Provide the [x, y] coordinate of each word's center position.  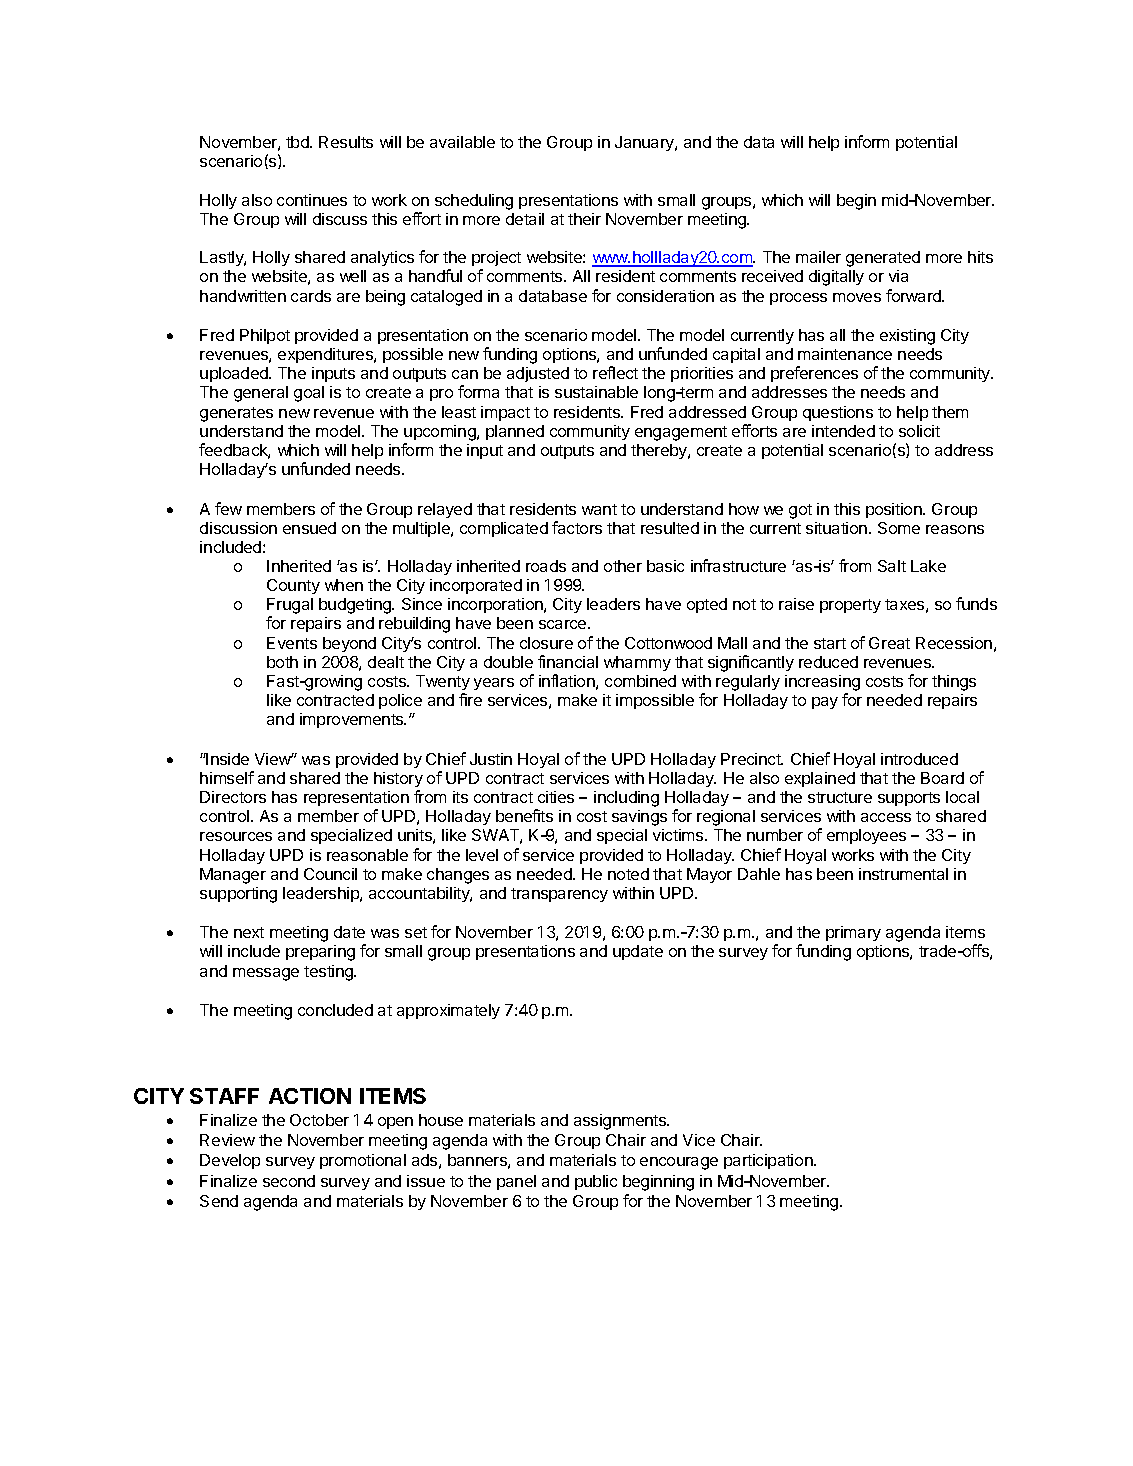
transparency [559, 895]
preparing [320, 953]
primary [853, 933]
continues [312, 200]
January [645, 143]
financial [568, 661]
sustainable [596, 392]
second [289, 1181]
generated [883, 259]
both [282, 662]
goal [309, 394]
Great [889, 643]
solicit [919, 431]
